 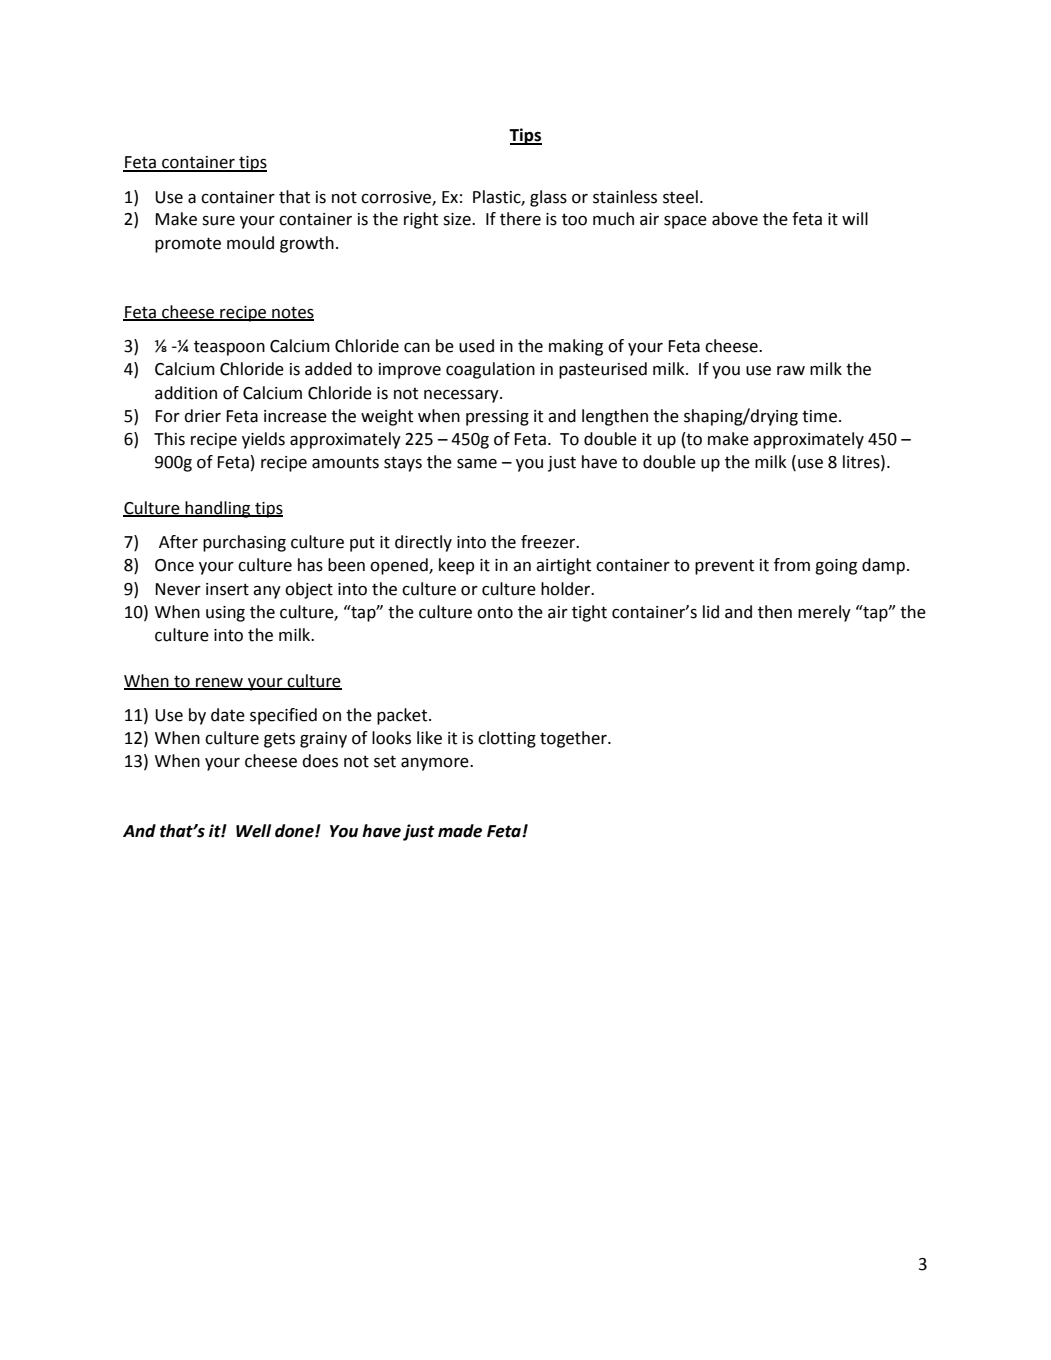 What do you see at coordinates (574, 739) in the screenshot?
I see `together` at bounding box center [574, 739].
